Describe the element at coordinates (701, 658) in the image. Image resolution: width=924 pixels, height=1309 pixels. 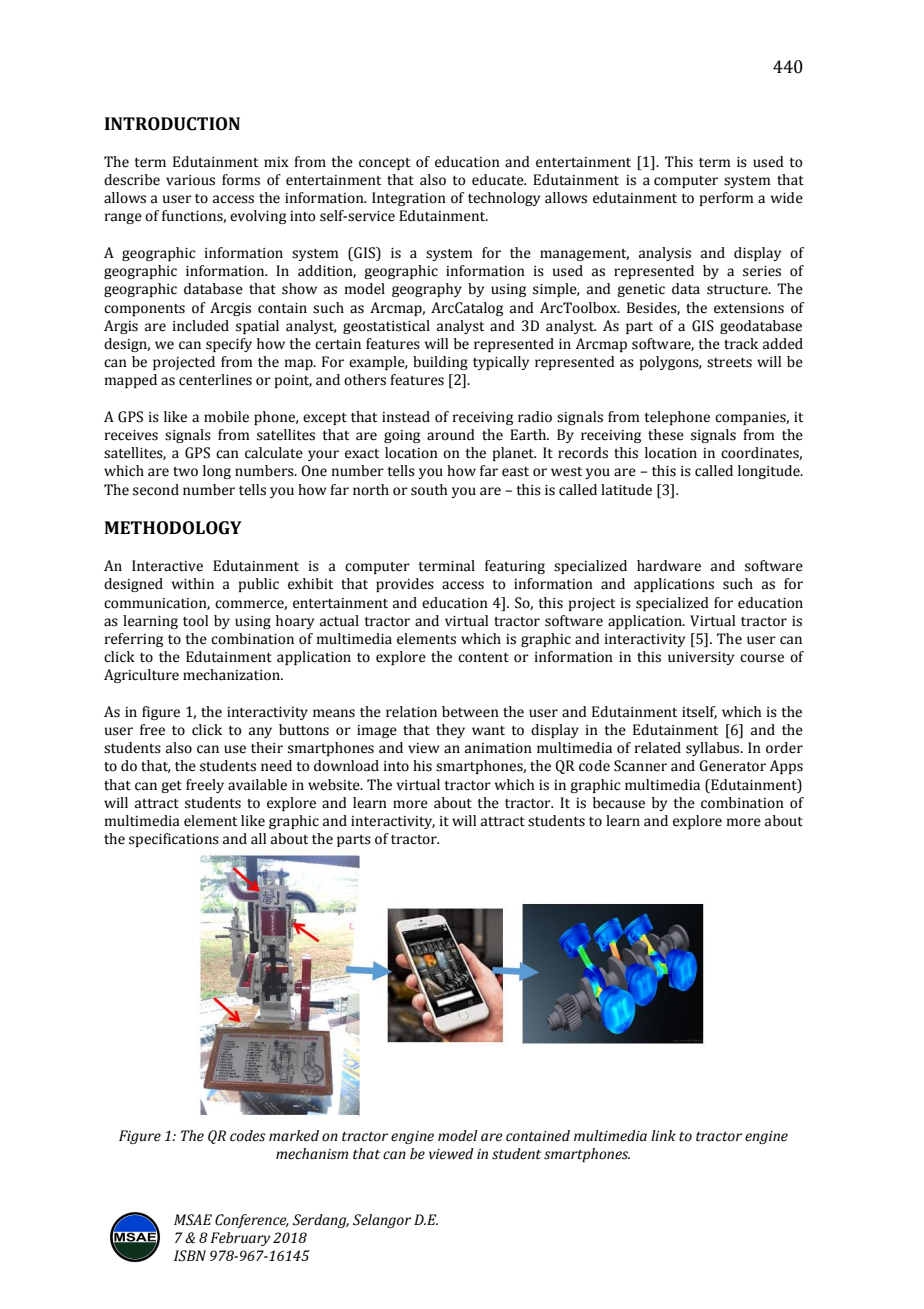
I see `university` at that location.
